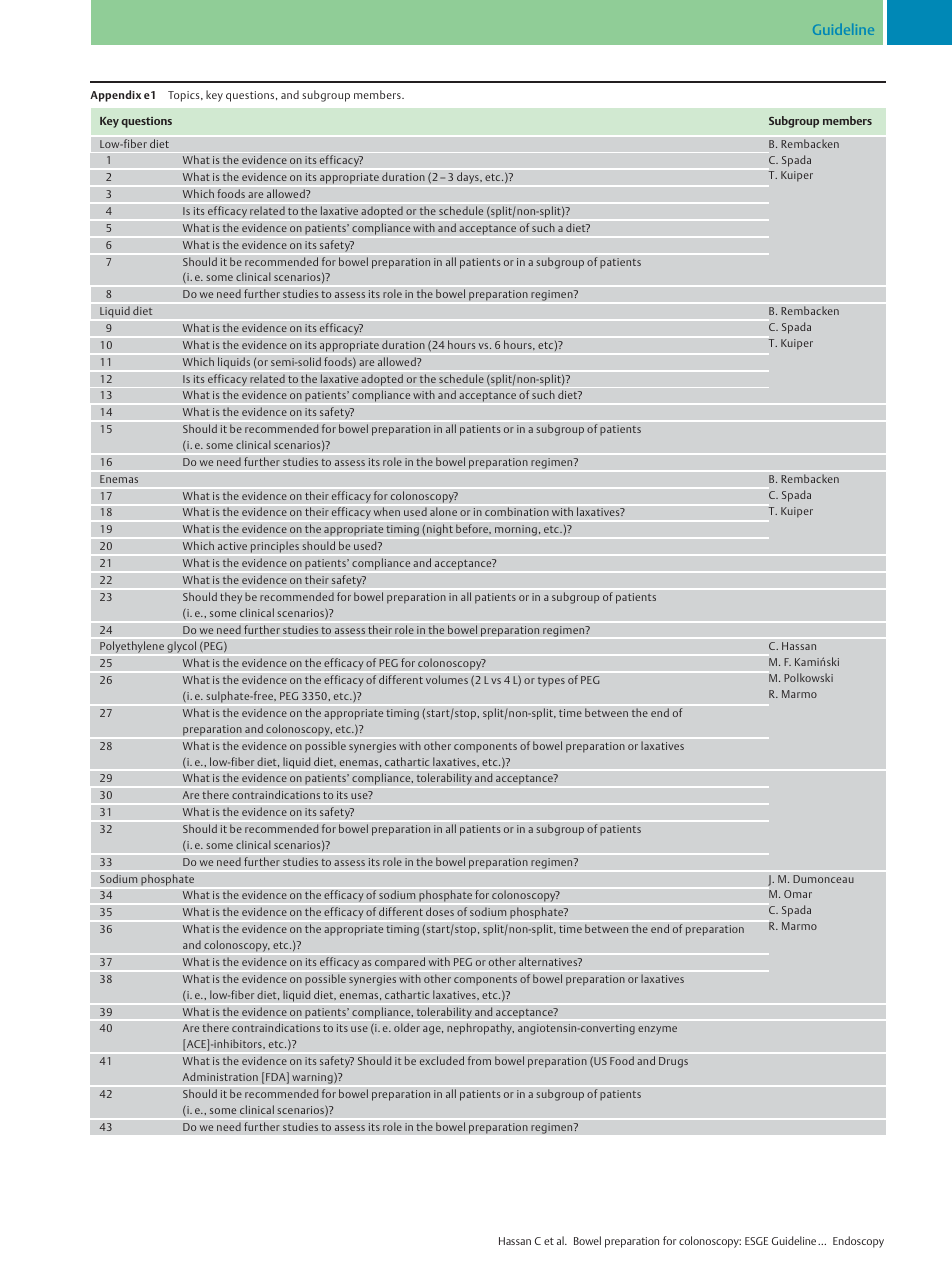 Image resolution: width=952 pixels, height=1270 pixels. I want to click on volumes, so click(447, 679).
